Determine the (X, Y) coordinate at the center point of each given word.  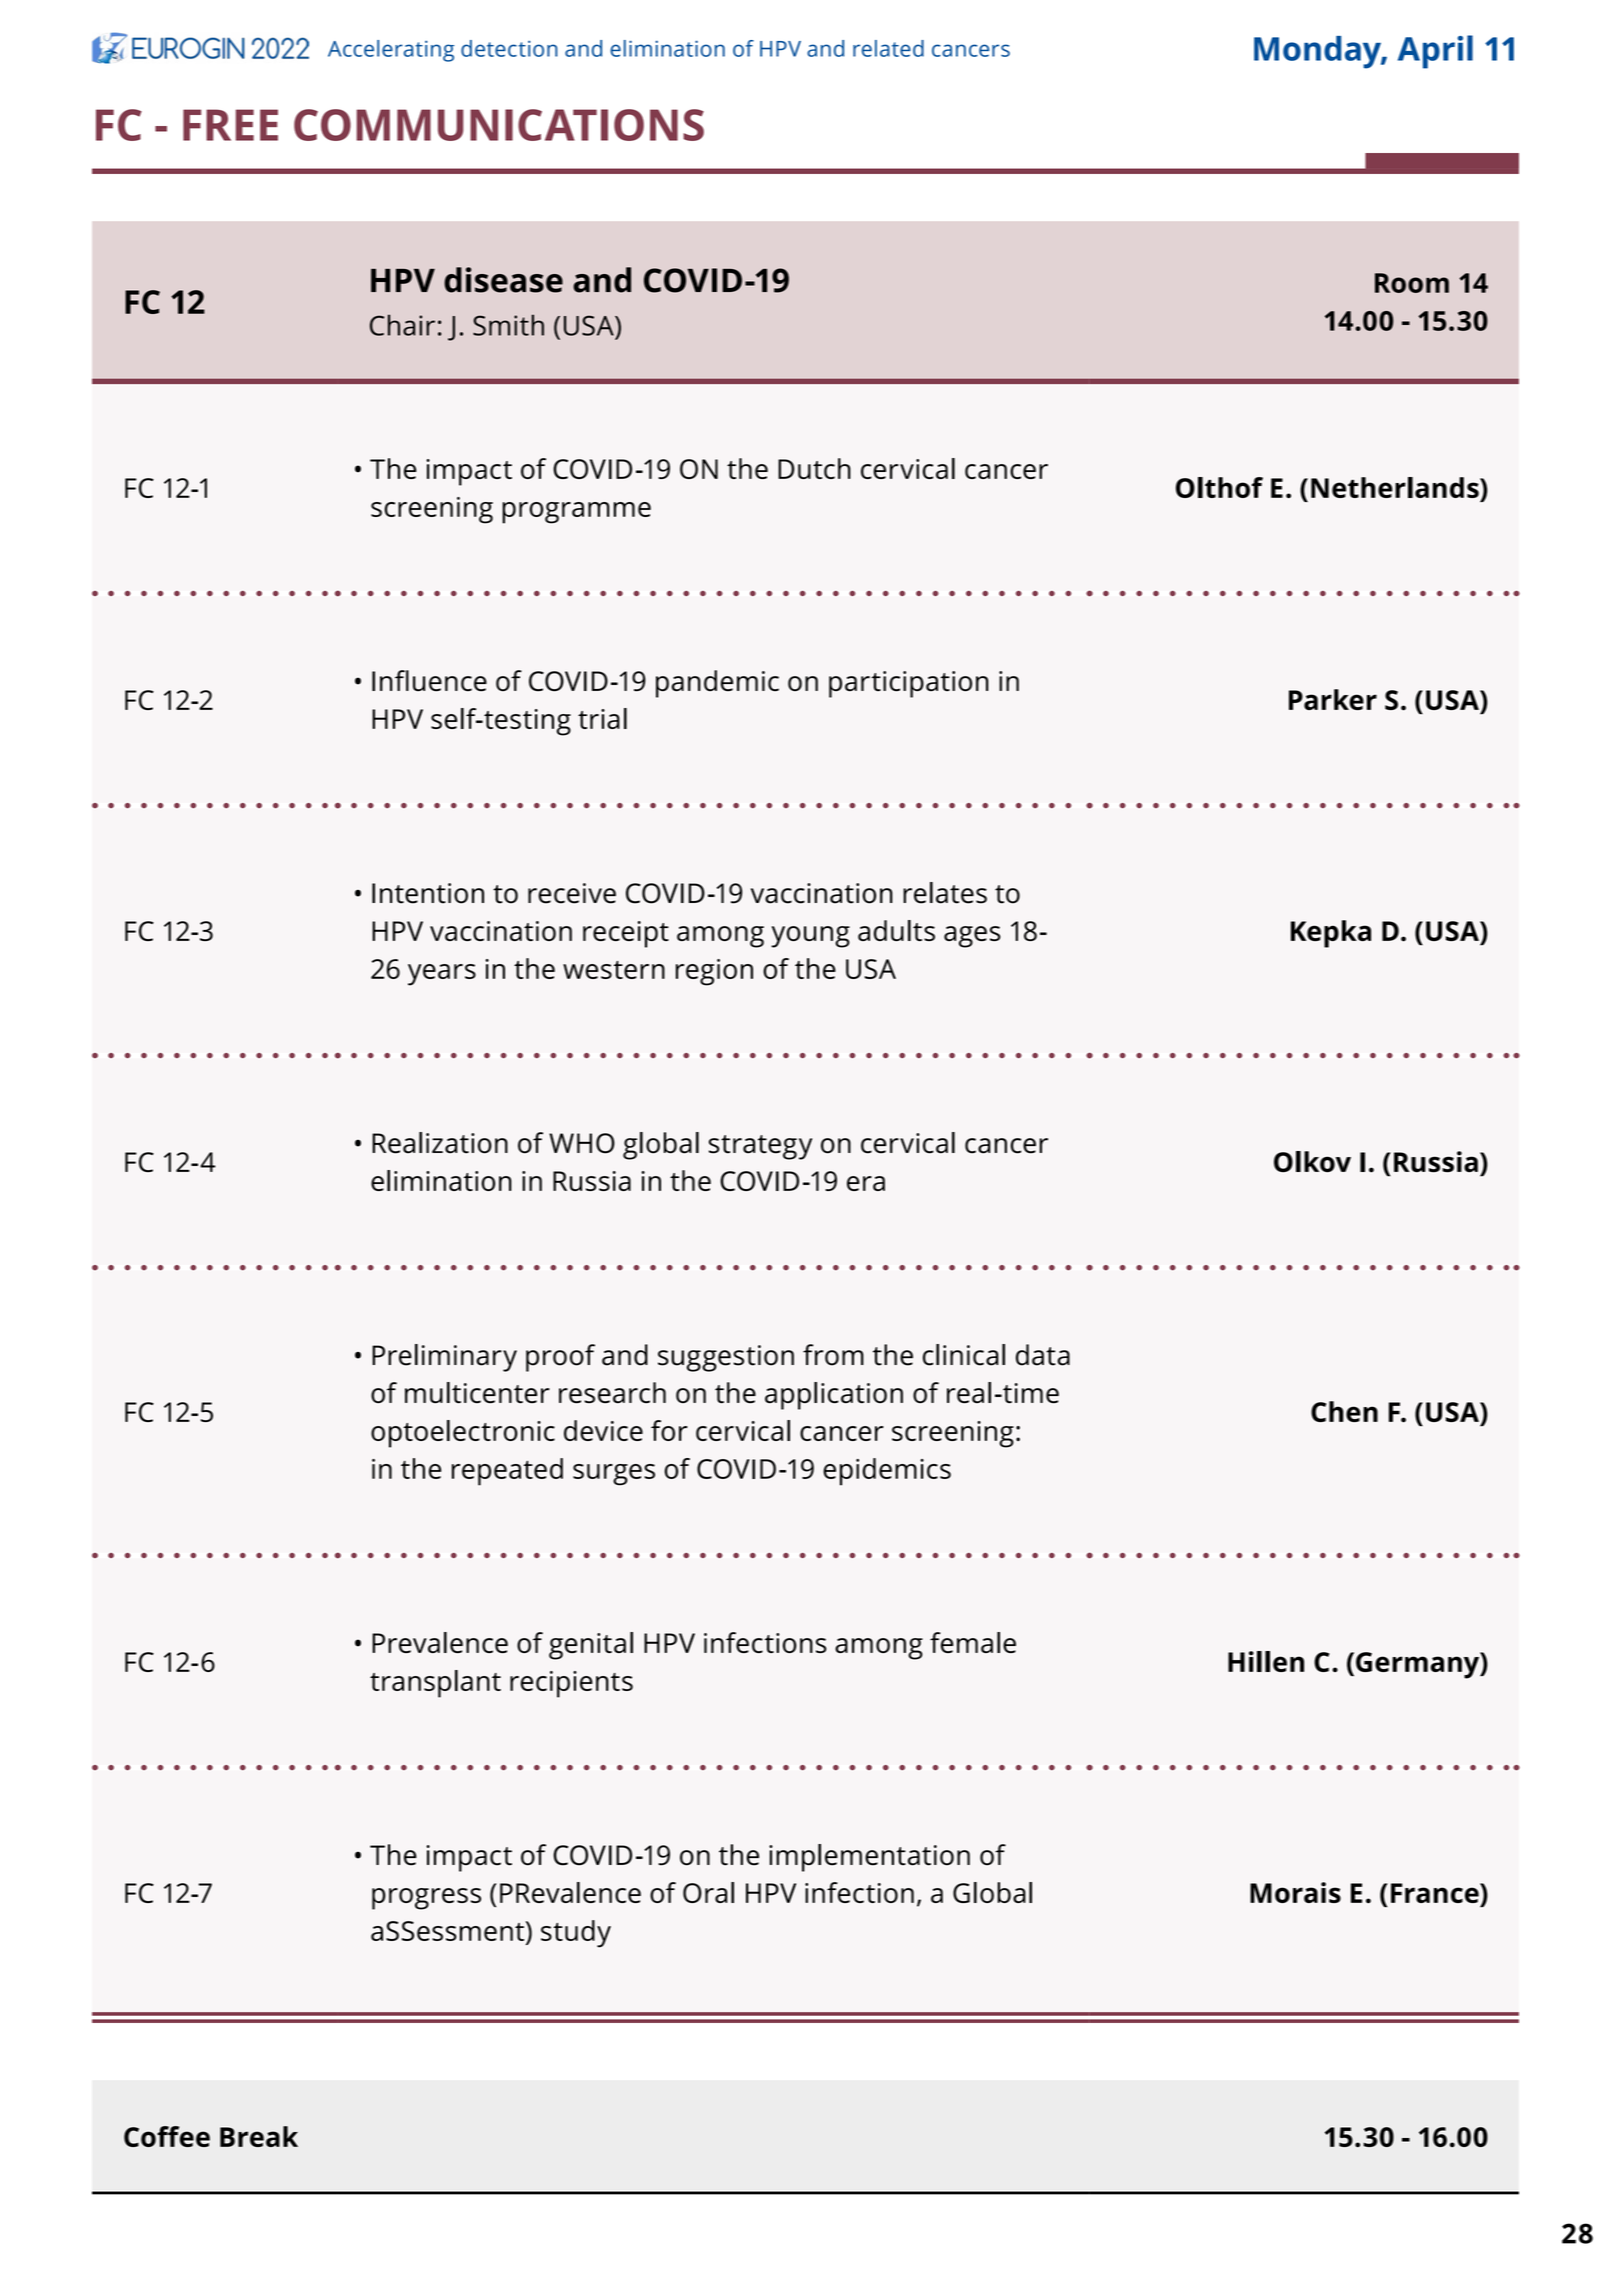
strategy (760, 1147)
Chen (1344, 1411)
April (1435, 52)
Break (259, 2136)
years (442, 975)
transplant (435, 1684)
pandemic (717, 684)
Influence (429, 680)
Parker (1333, 699)
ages (972, 937)
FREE (230, 125)
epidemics (887, 1472)
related (888, 48)
